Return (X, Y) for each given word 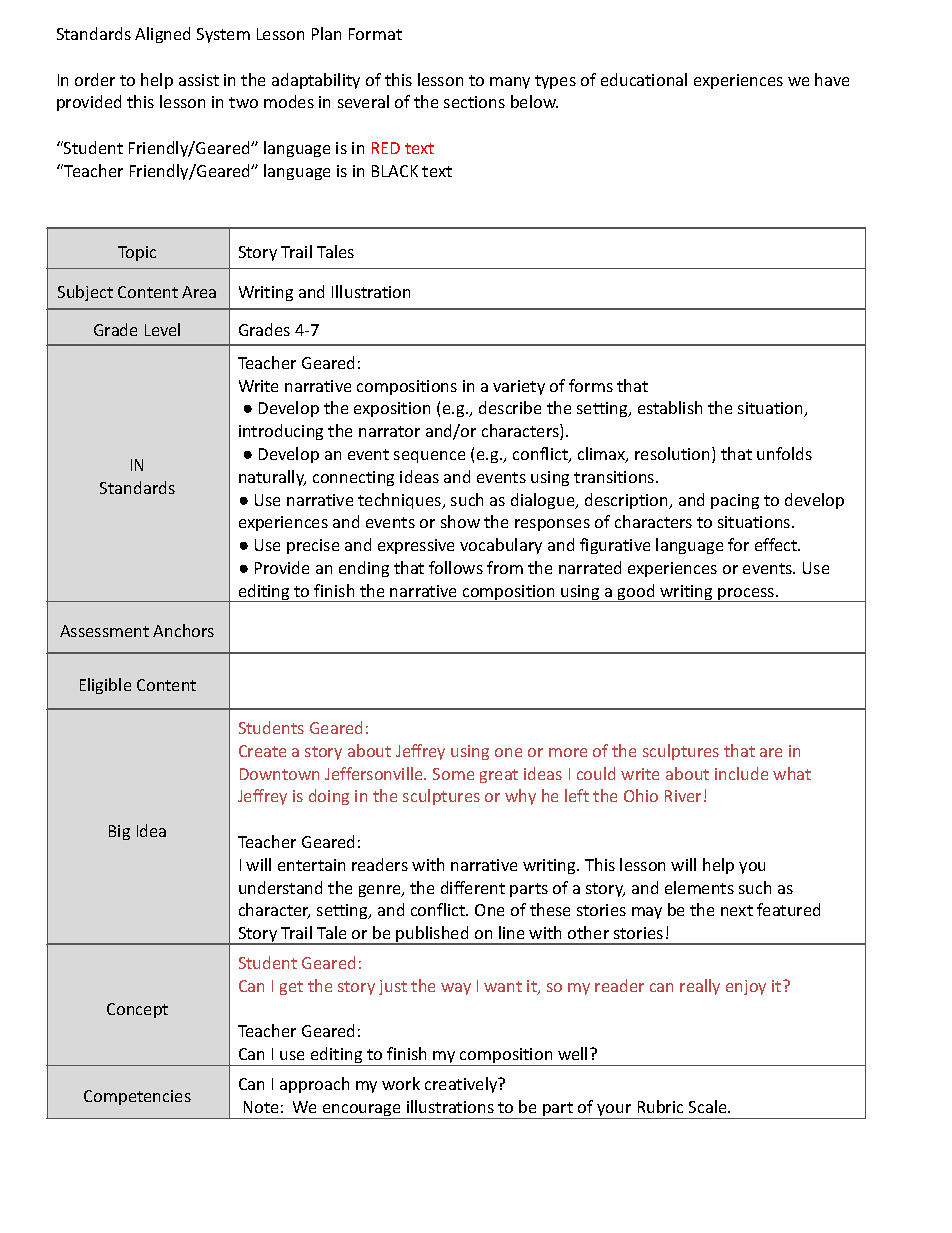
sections (474, 102)
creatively (462, 1085)
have (832, 79)
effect (777, 544)
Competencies (137, 1097)
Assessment (104, 631)
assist (199, 80)
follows (456, 567)
